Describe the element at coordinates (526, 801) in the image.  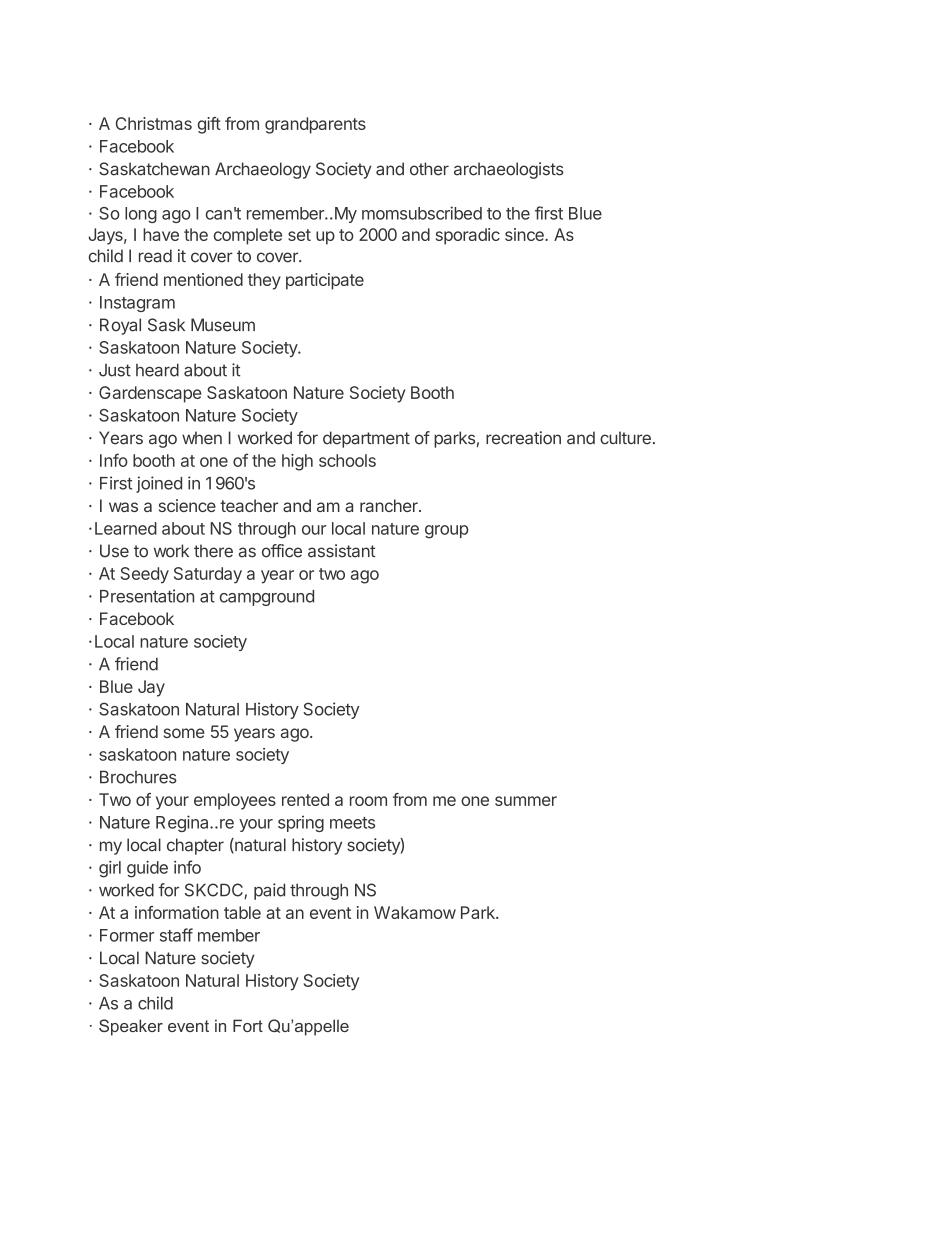
I see `summer` at that location.
